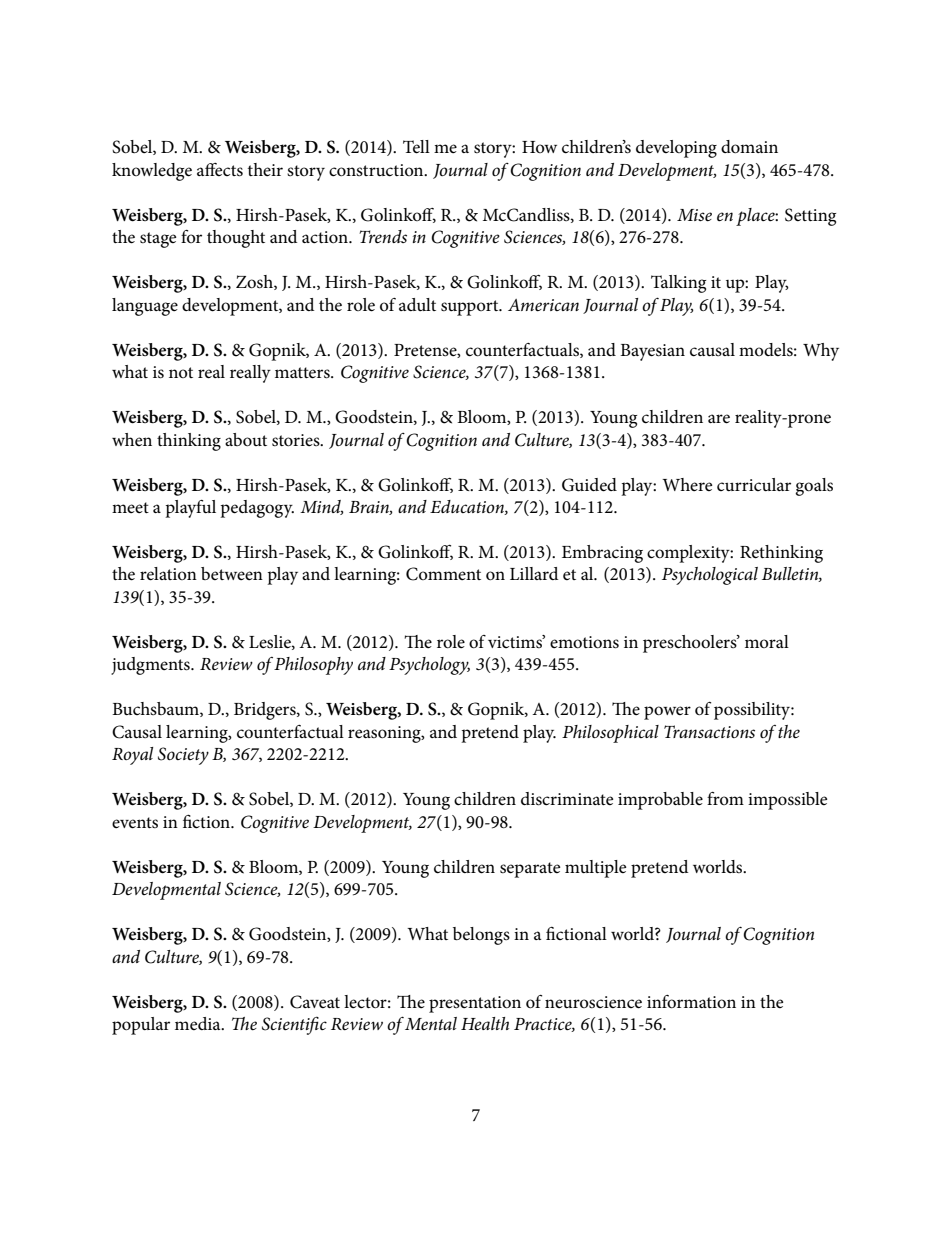  Describe the element at coordinates (416, 147) in the screenshot. I see `Tell` at that location.
